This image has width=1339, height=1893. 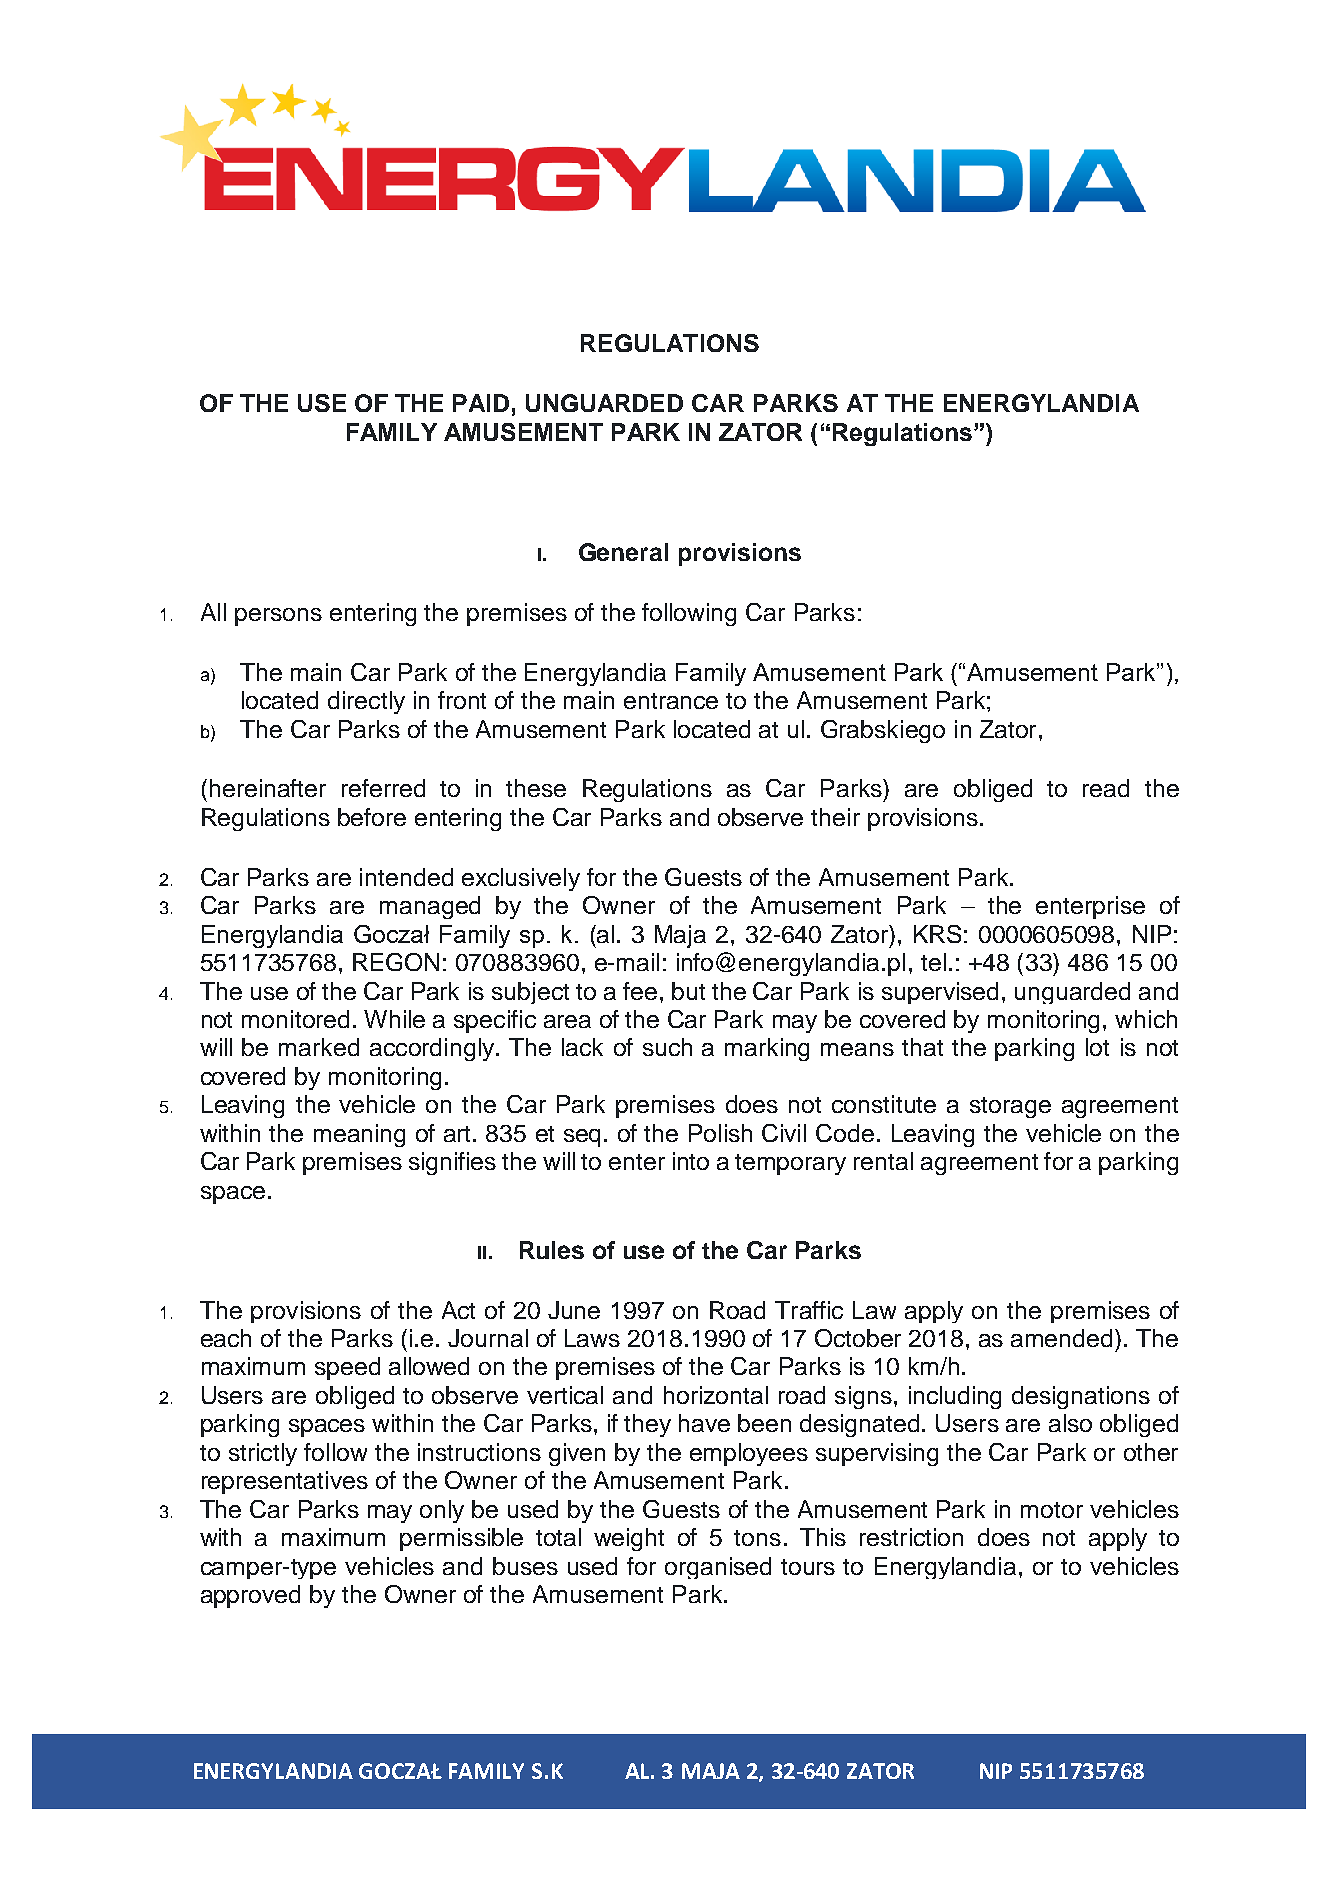 What do you see at coordinates (718, 1568) in the image?
I see `organised` at bounding box center [718, 1568].
